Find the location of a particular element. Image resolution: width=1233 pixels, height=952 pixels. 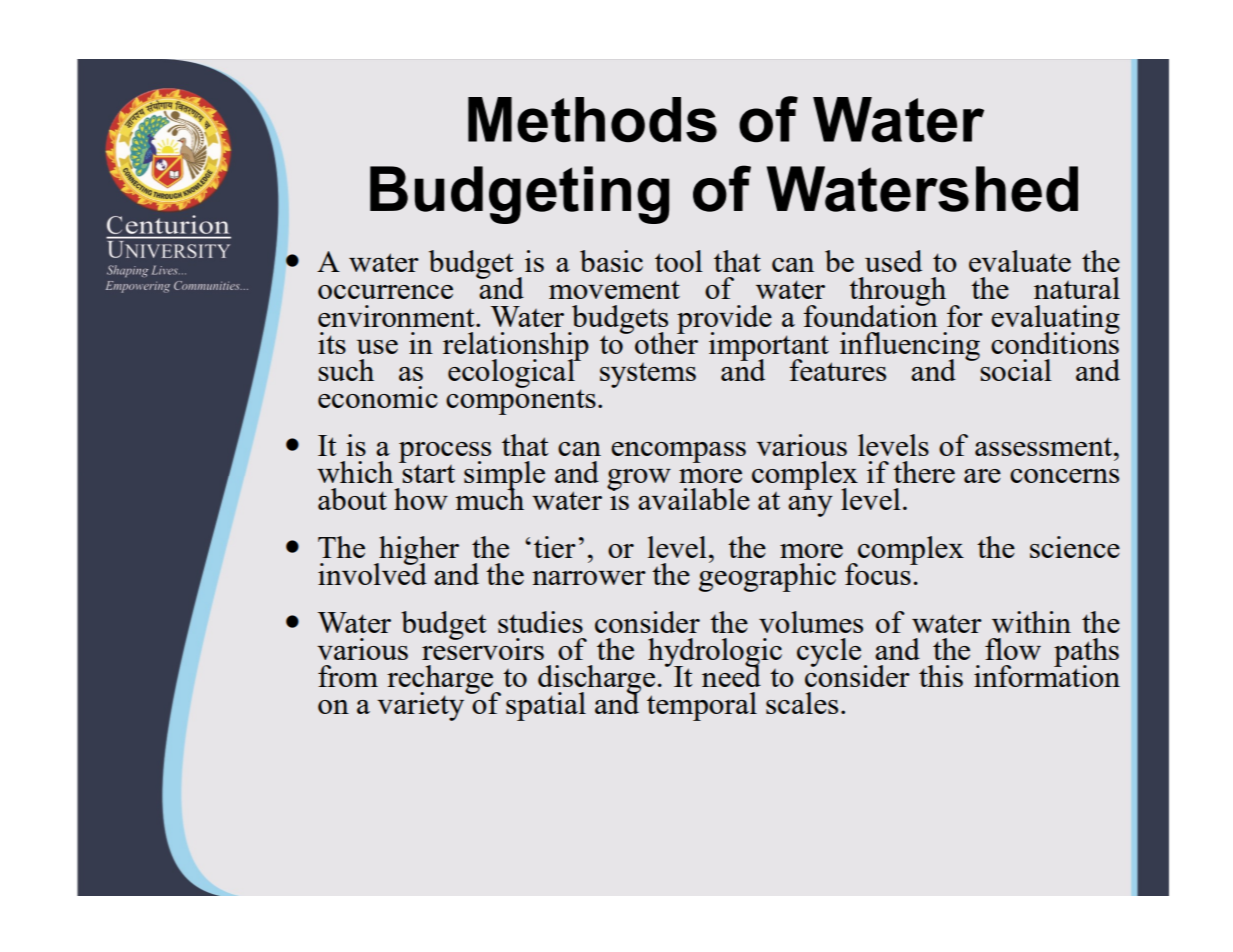

encompass is located at coordinates (678, 452).
